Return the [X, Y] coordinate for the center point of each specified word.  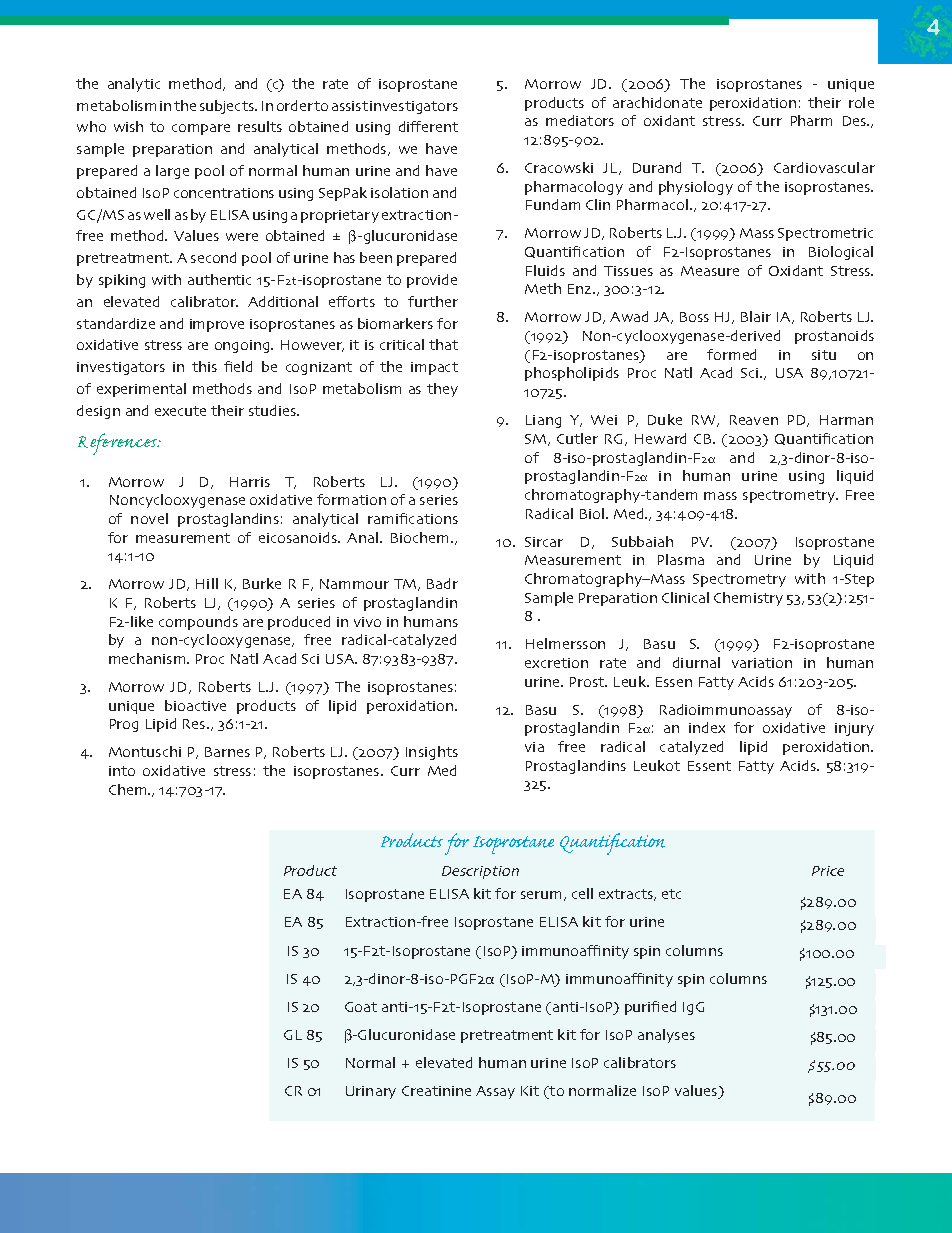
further [433, 301]
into [122, 771]
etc [671, 894]
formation [351, 499]
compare [201, 129]
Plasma [681, 559]
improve [217, 325]
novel [149, 518]
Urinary [371, 1092]
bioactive [195, 705]
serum [541, 895]
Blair [756, 316]
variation [762, 663]
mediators [580, 120]
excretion [556, 663]
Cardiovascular [824, 167]
